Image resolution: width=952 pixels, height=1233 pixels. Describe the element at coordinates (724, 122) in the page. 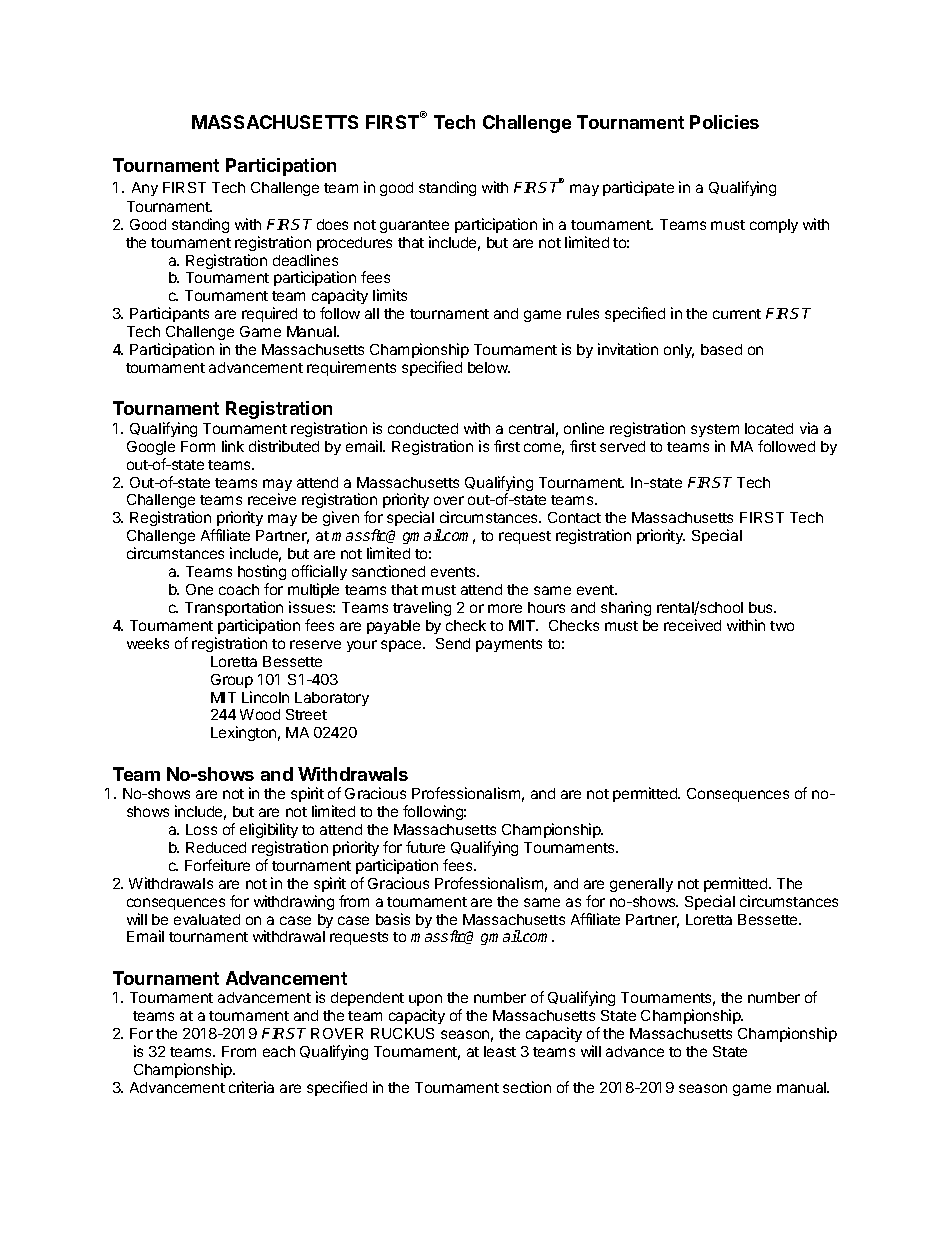

I see `Policies` at that location.
